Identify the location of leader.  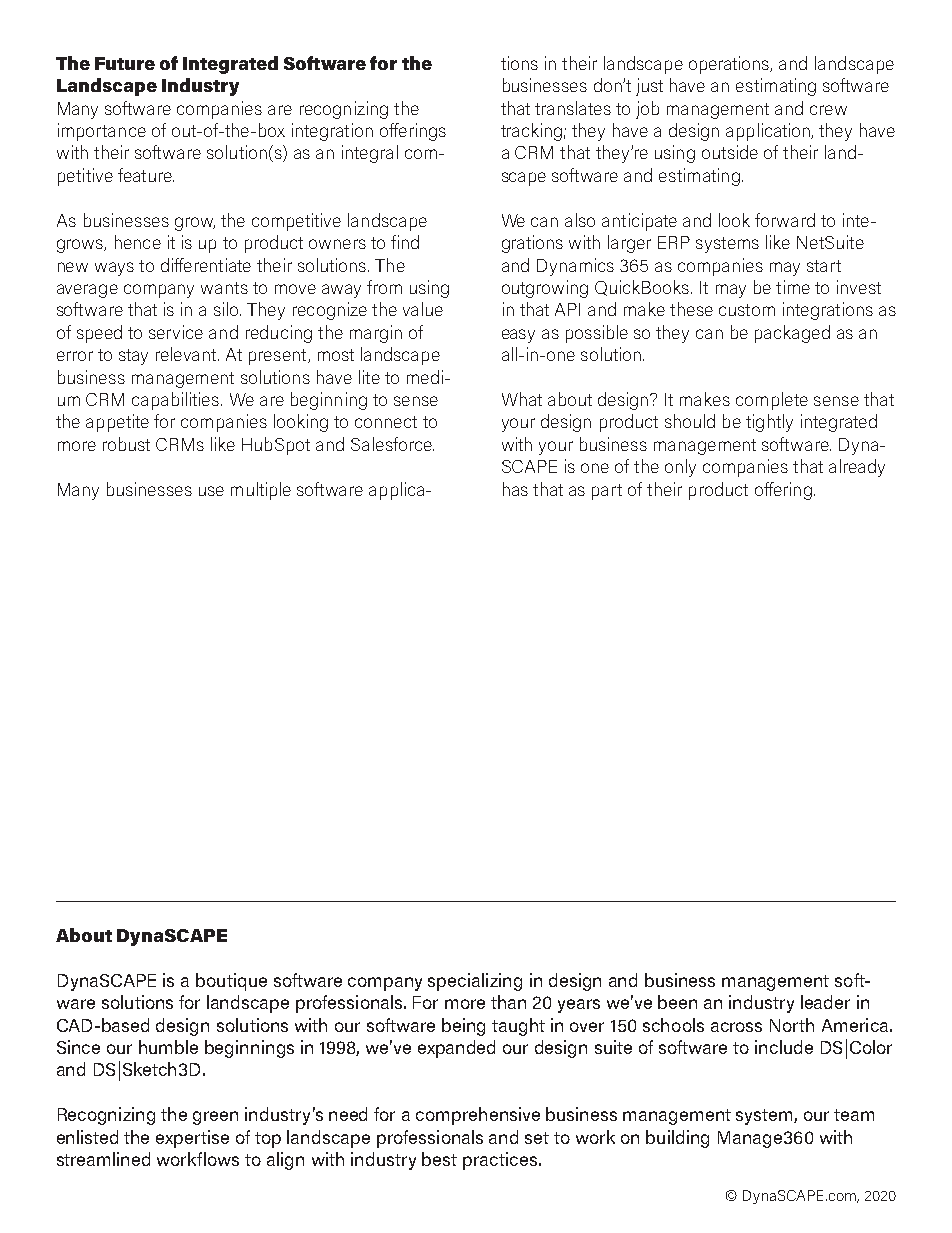
(825, 1002).
